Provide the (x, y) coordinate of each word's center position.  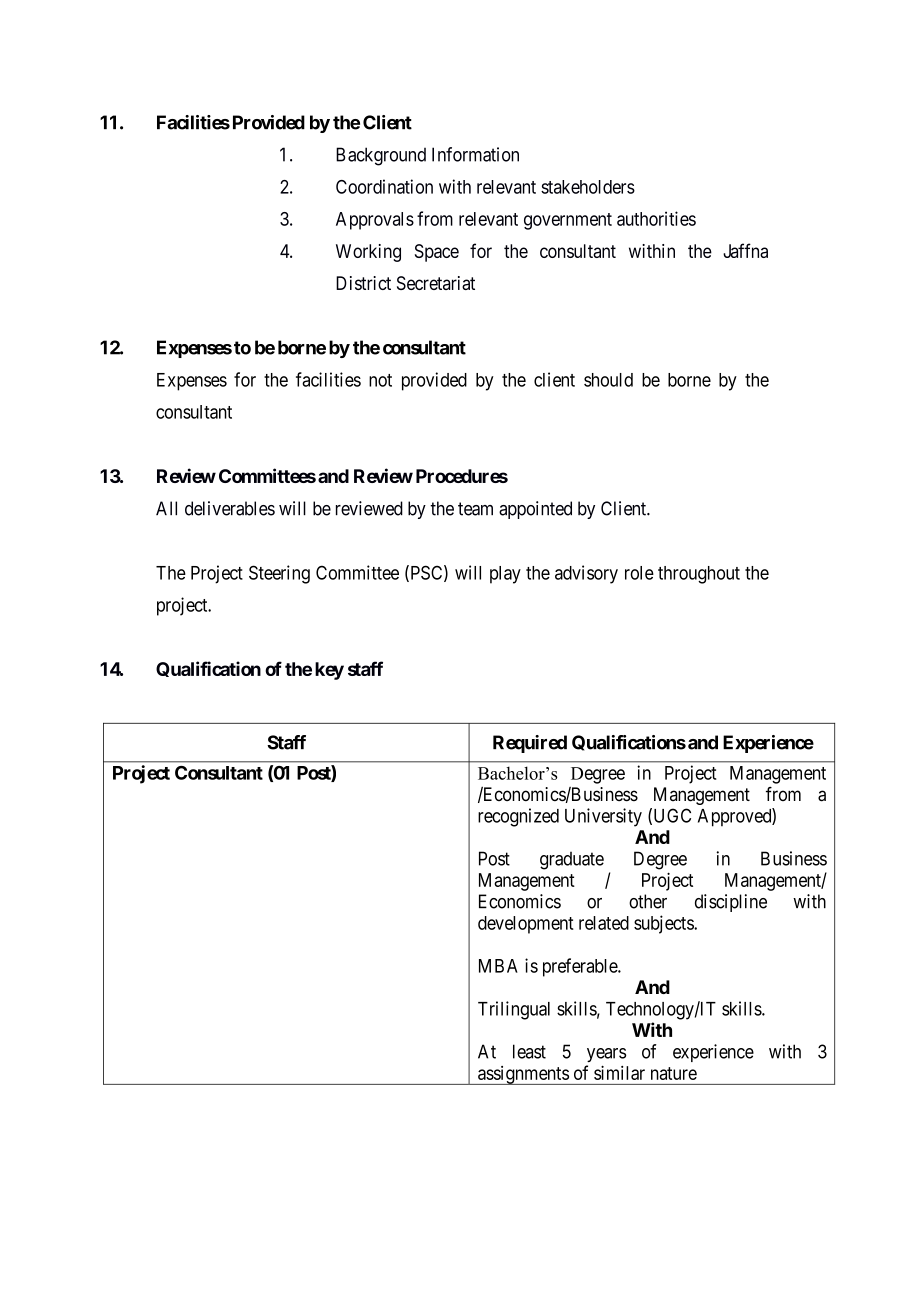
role (639, 573)
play (505, 575)
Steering (279, 574)
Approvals (375, 221)
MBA (498, 966)
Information (475, 154)
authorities (656, 218)
